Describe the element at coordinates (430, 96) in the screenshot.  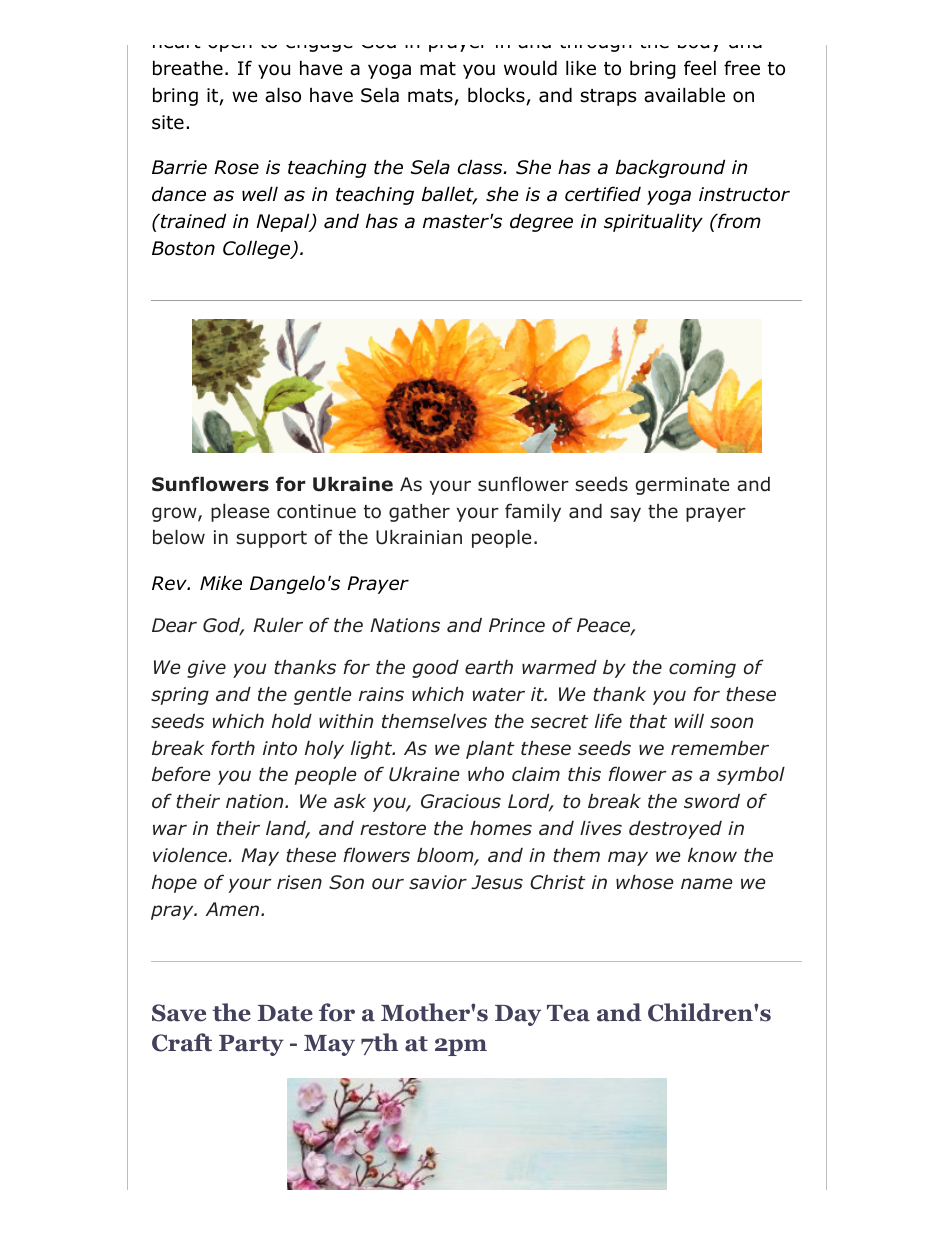
I see `mats` at that location.
